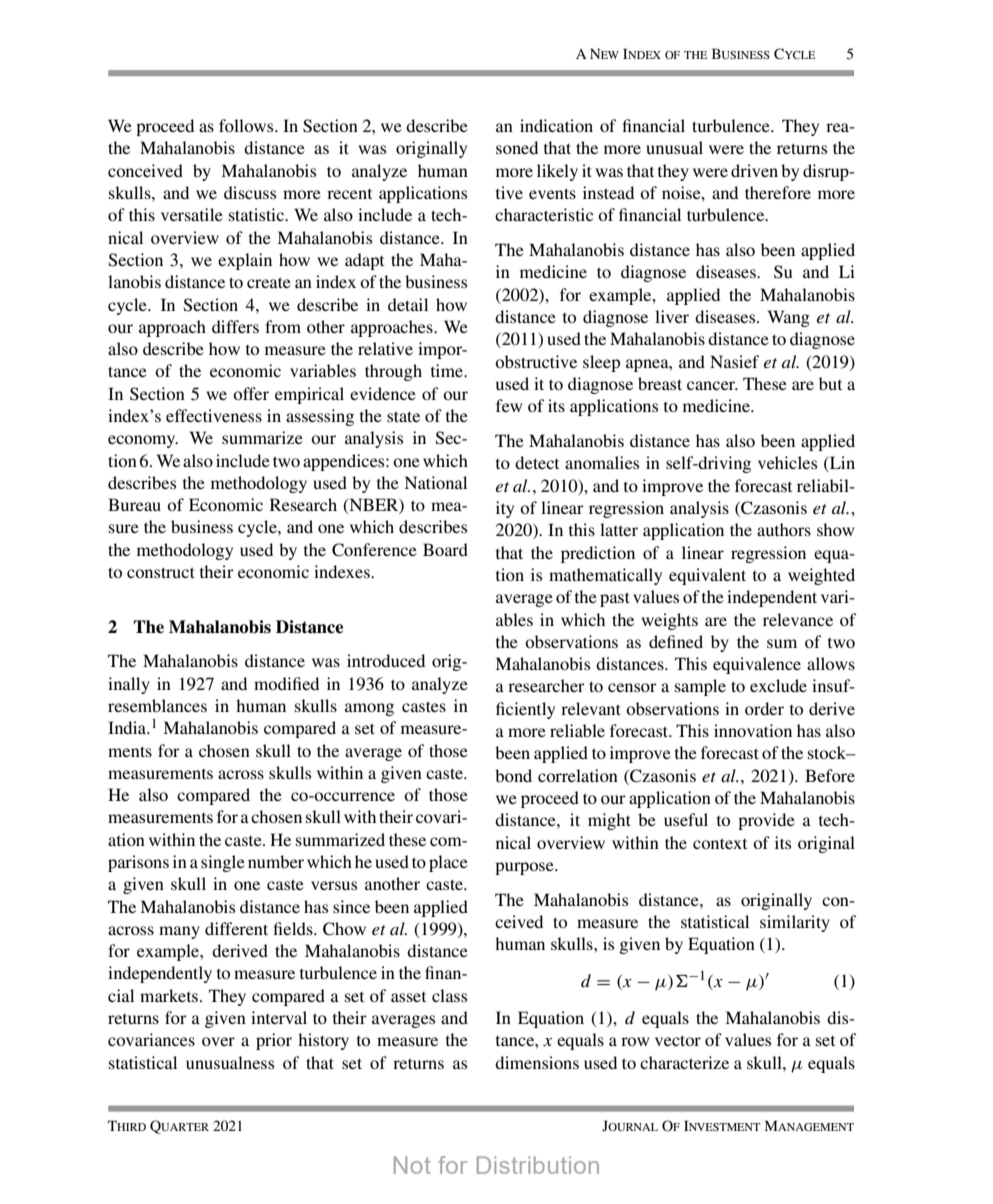 The image size is (993, 1204). Describe the element at coordinates (720, 843) in the screenshot. I see `context` at that location.
